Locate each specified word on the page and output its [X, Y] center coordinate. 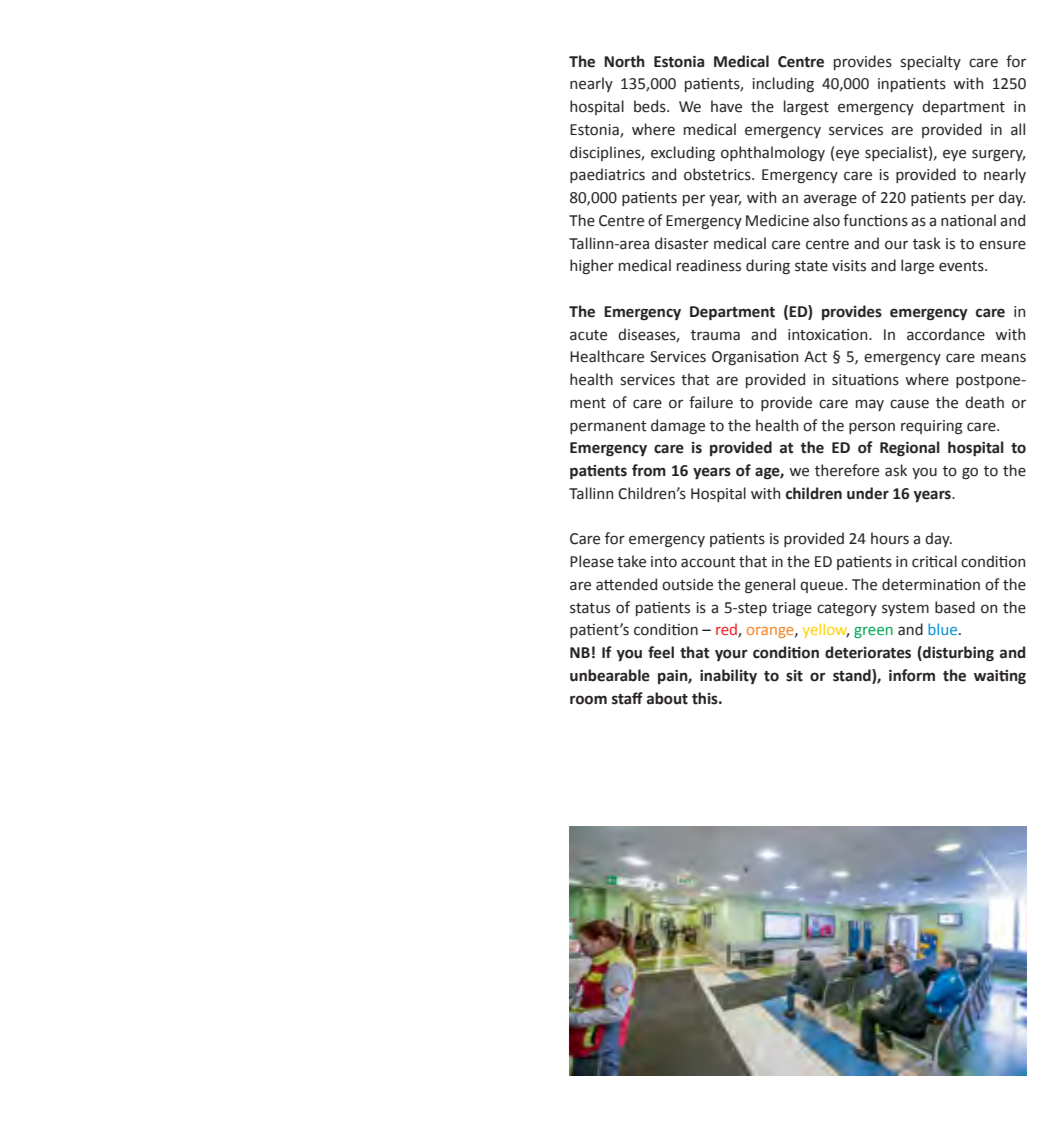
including [783, 84]
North [624, 61]
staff [627, 698]
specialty [930, 62]
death [984, 402]
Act [815, 357]
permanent [608, 427]
